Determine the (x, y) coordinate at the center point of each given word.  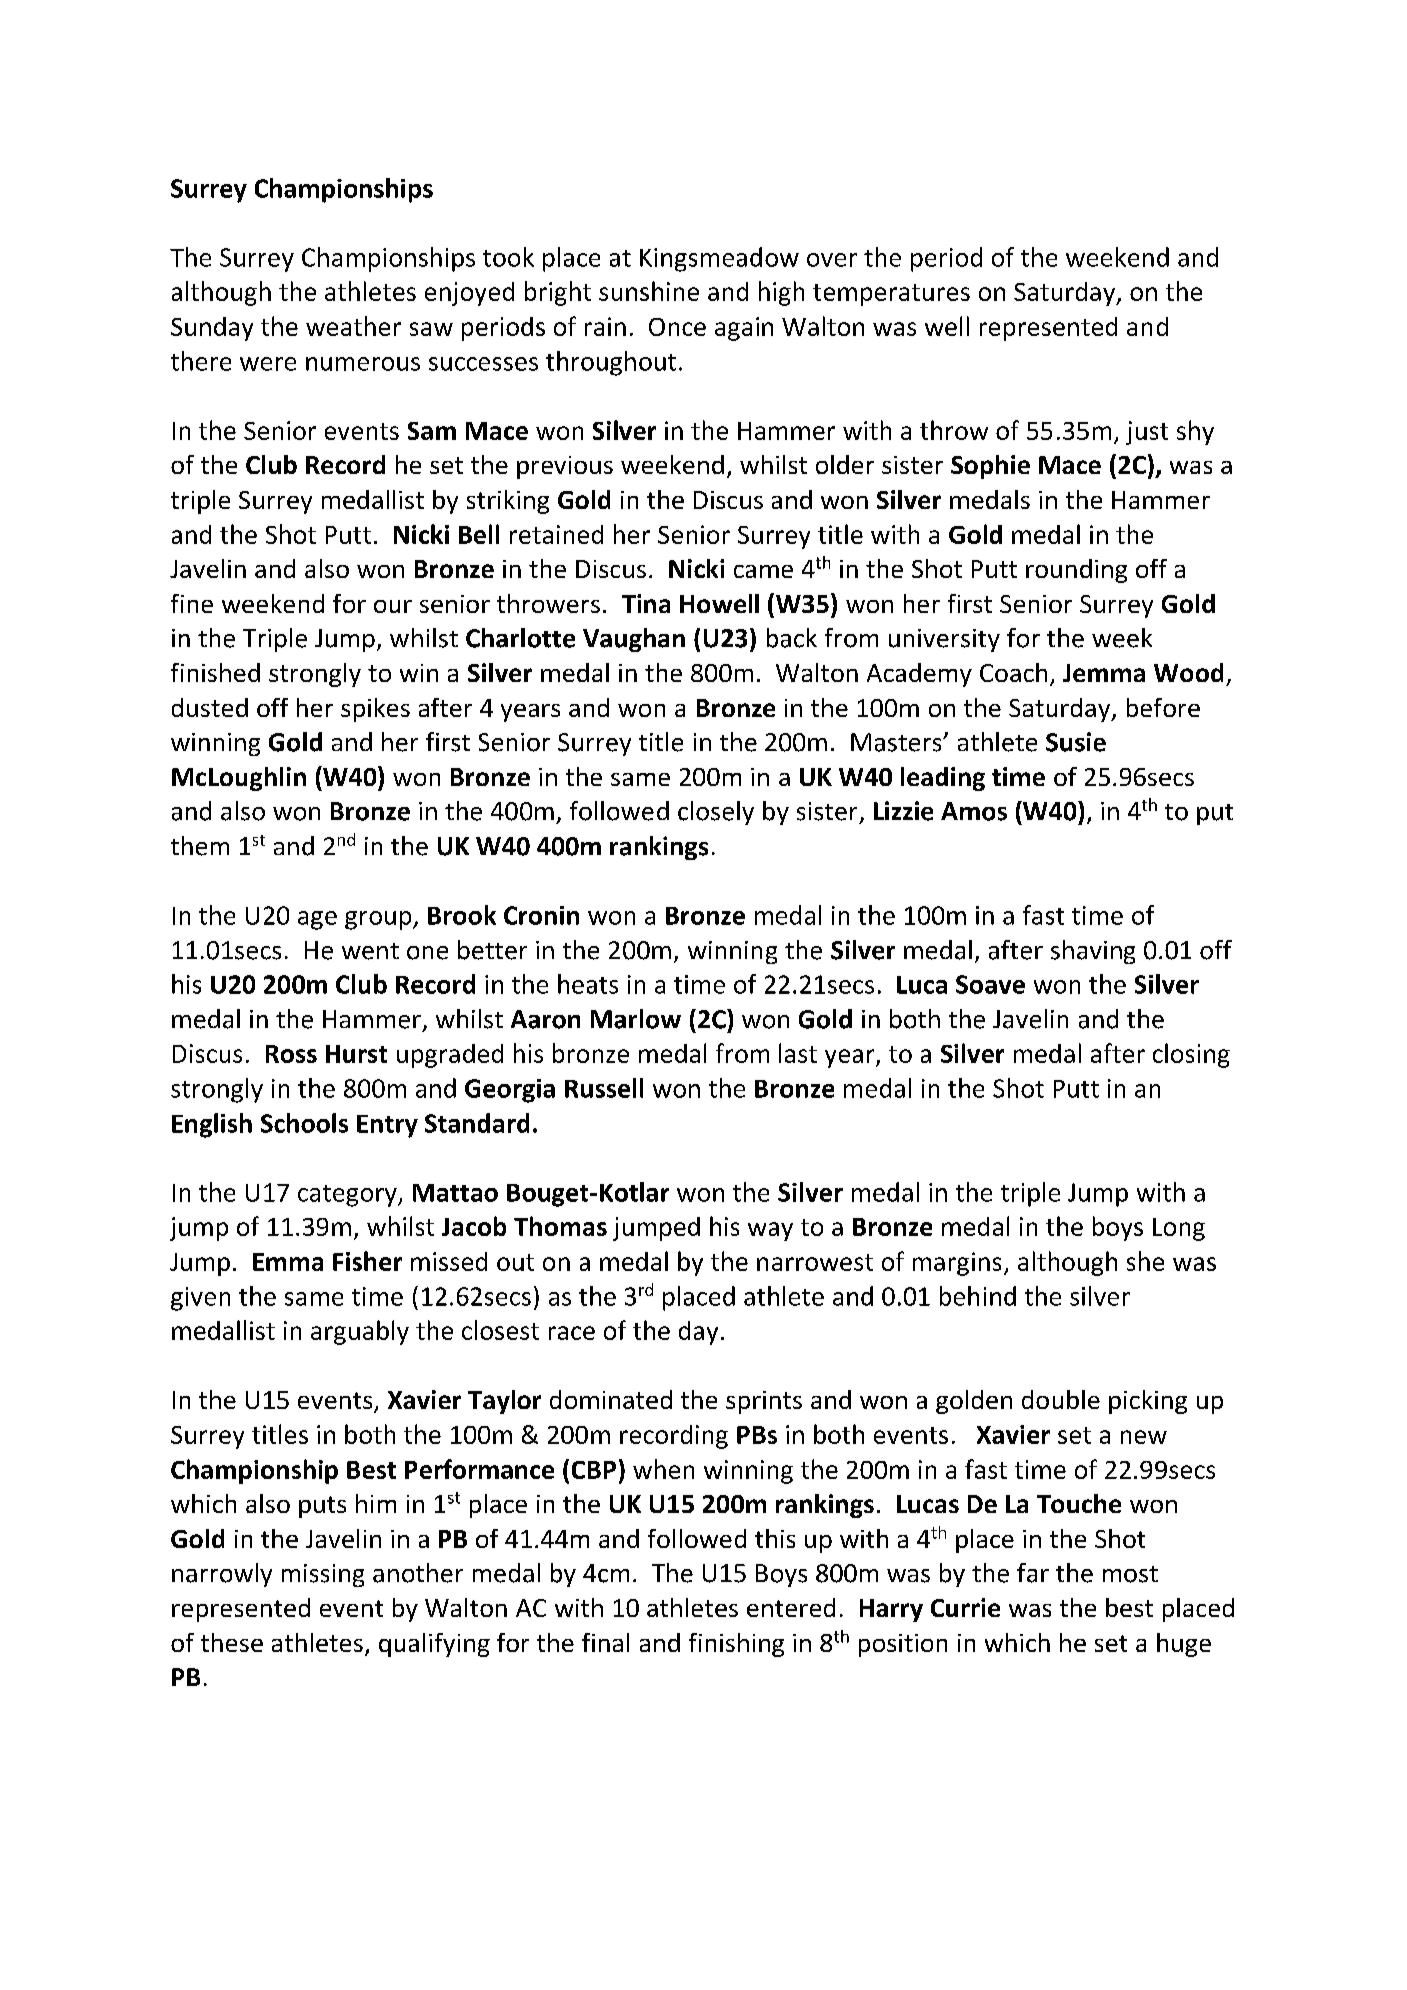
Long (1179, 1229)
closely (716, 813)
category (348, 1196)
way (770, 1231)
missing (323, 1575)
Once (677, 327)
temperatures (891, 295)
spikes (375, 710)
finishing (736, 1645)
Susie (1076, 742)
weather (353, 326)
